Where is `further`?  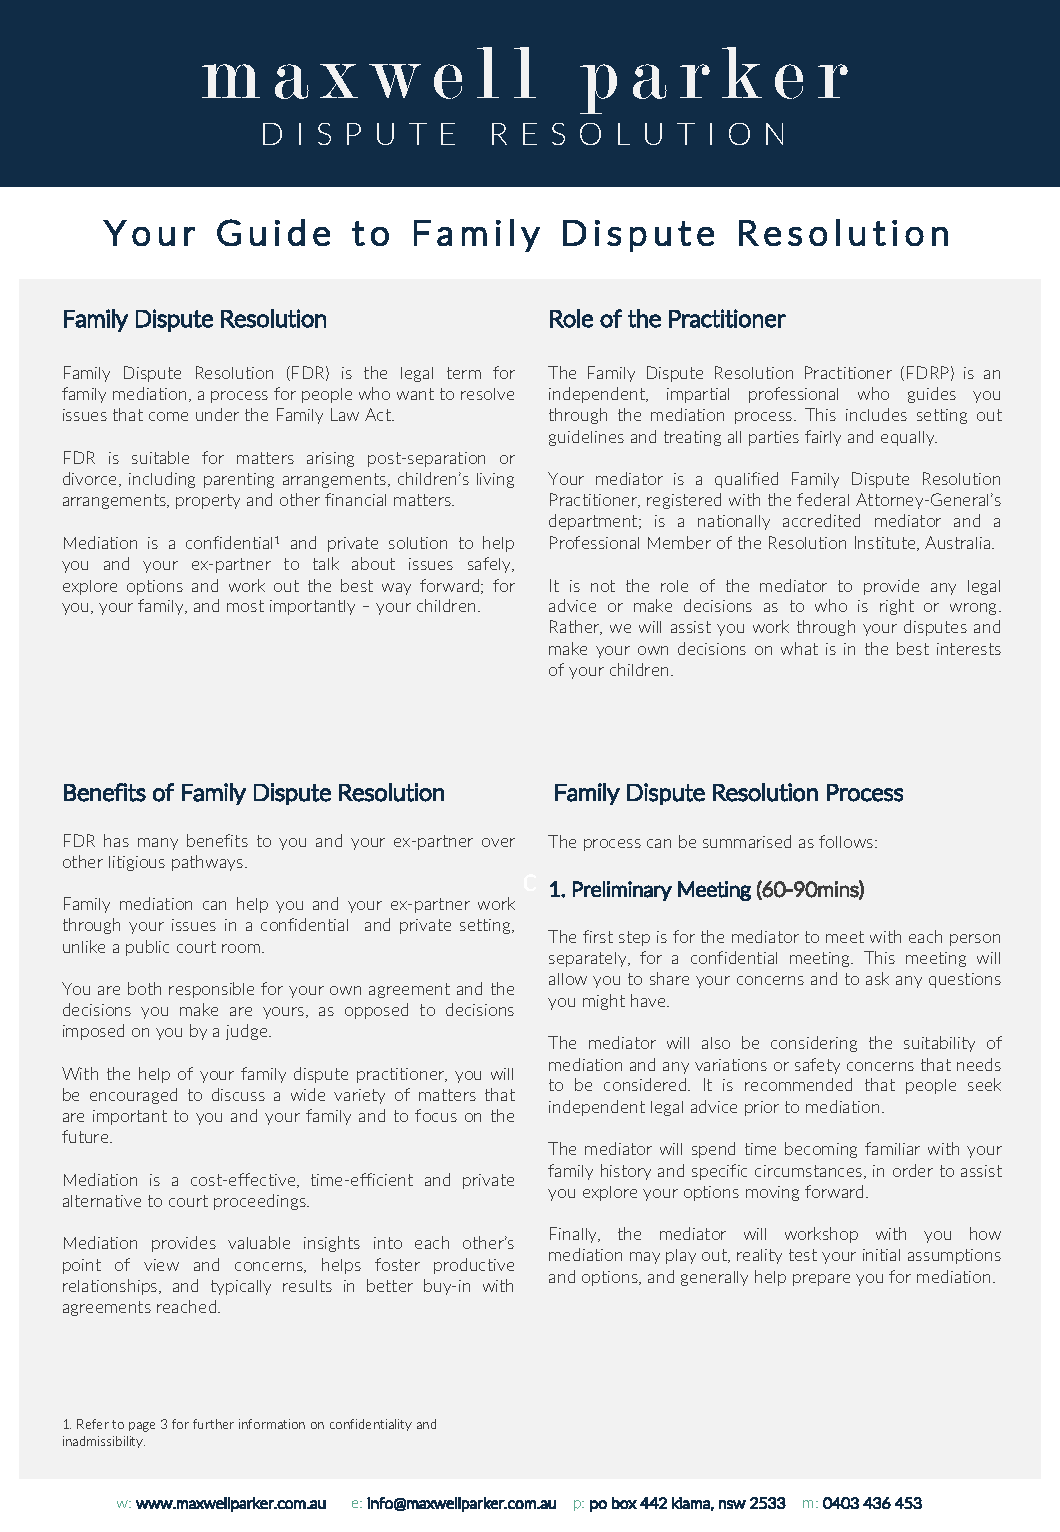 further is located at coordinates (213, 1424).
